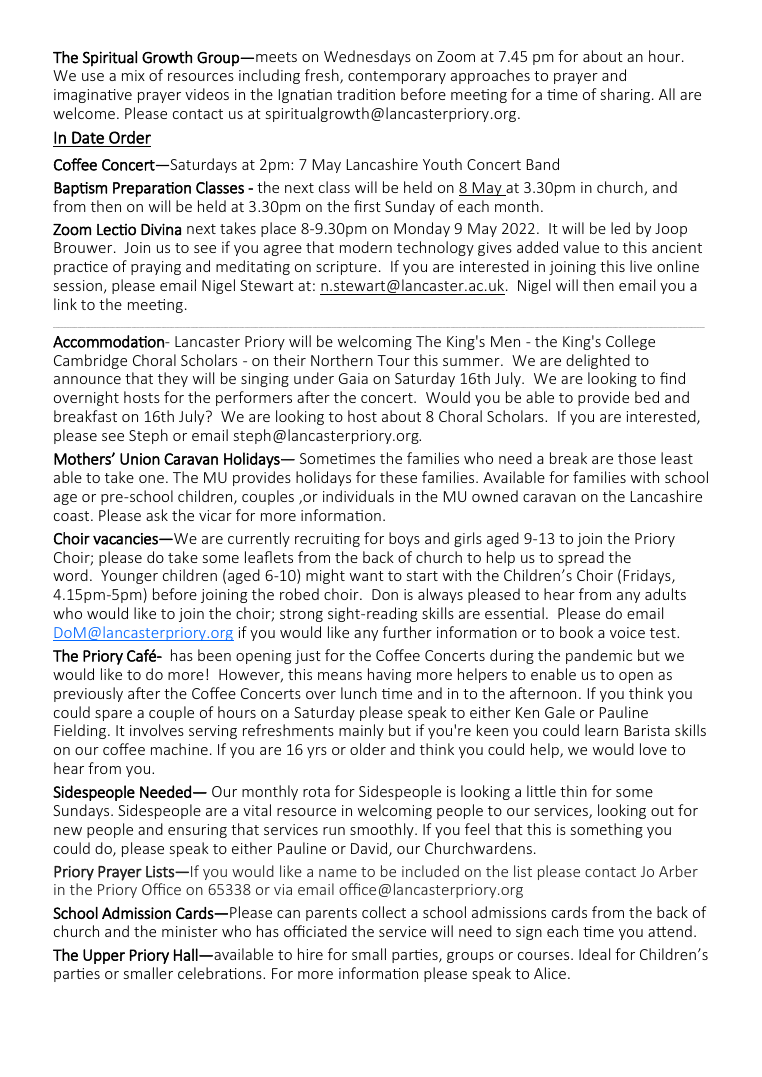 The image size is (762, 1077). I want to click on having, so click(389, 675).
